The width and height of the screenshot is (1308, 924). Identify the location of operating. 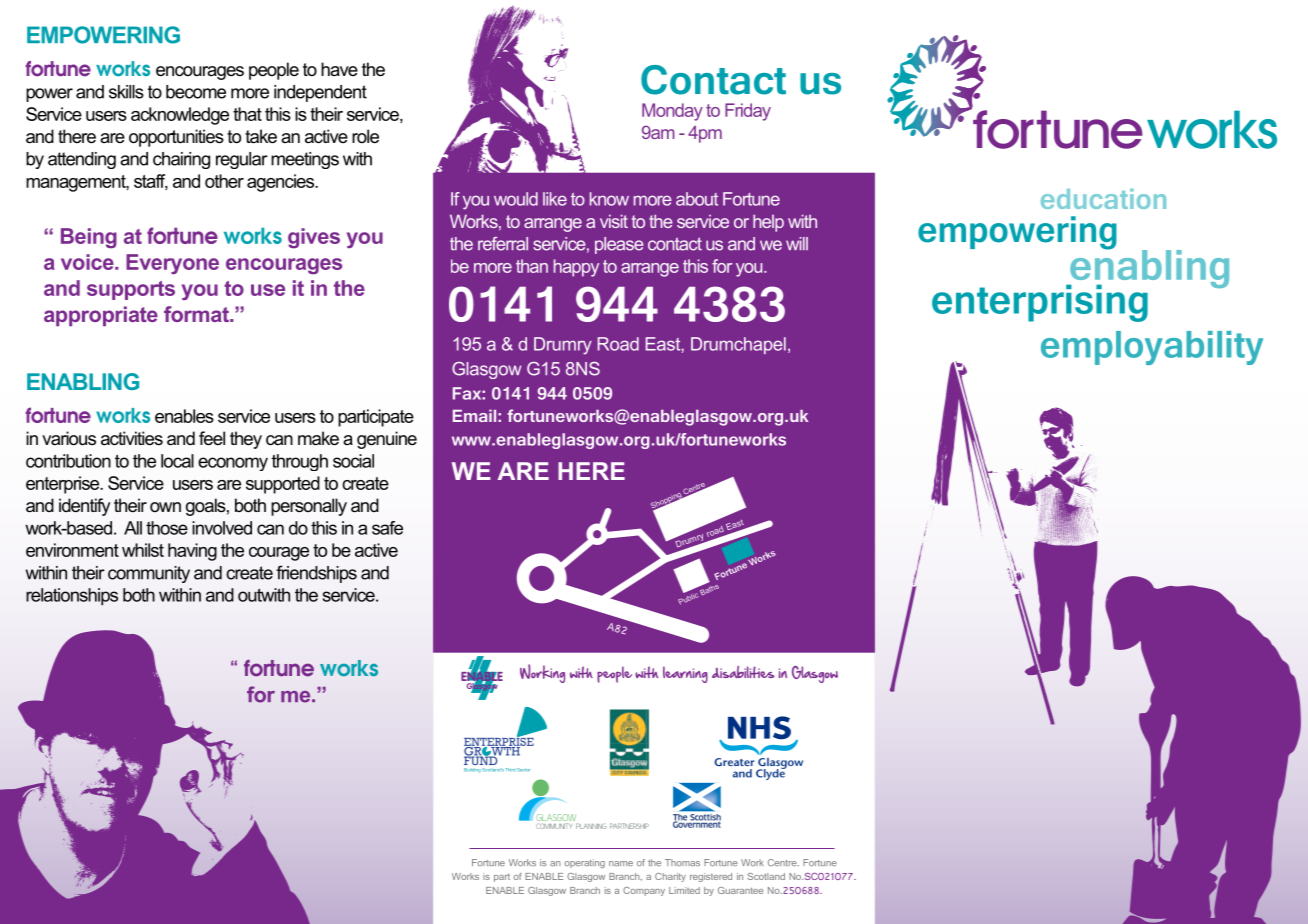
(584, 863).
